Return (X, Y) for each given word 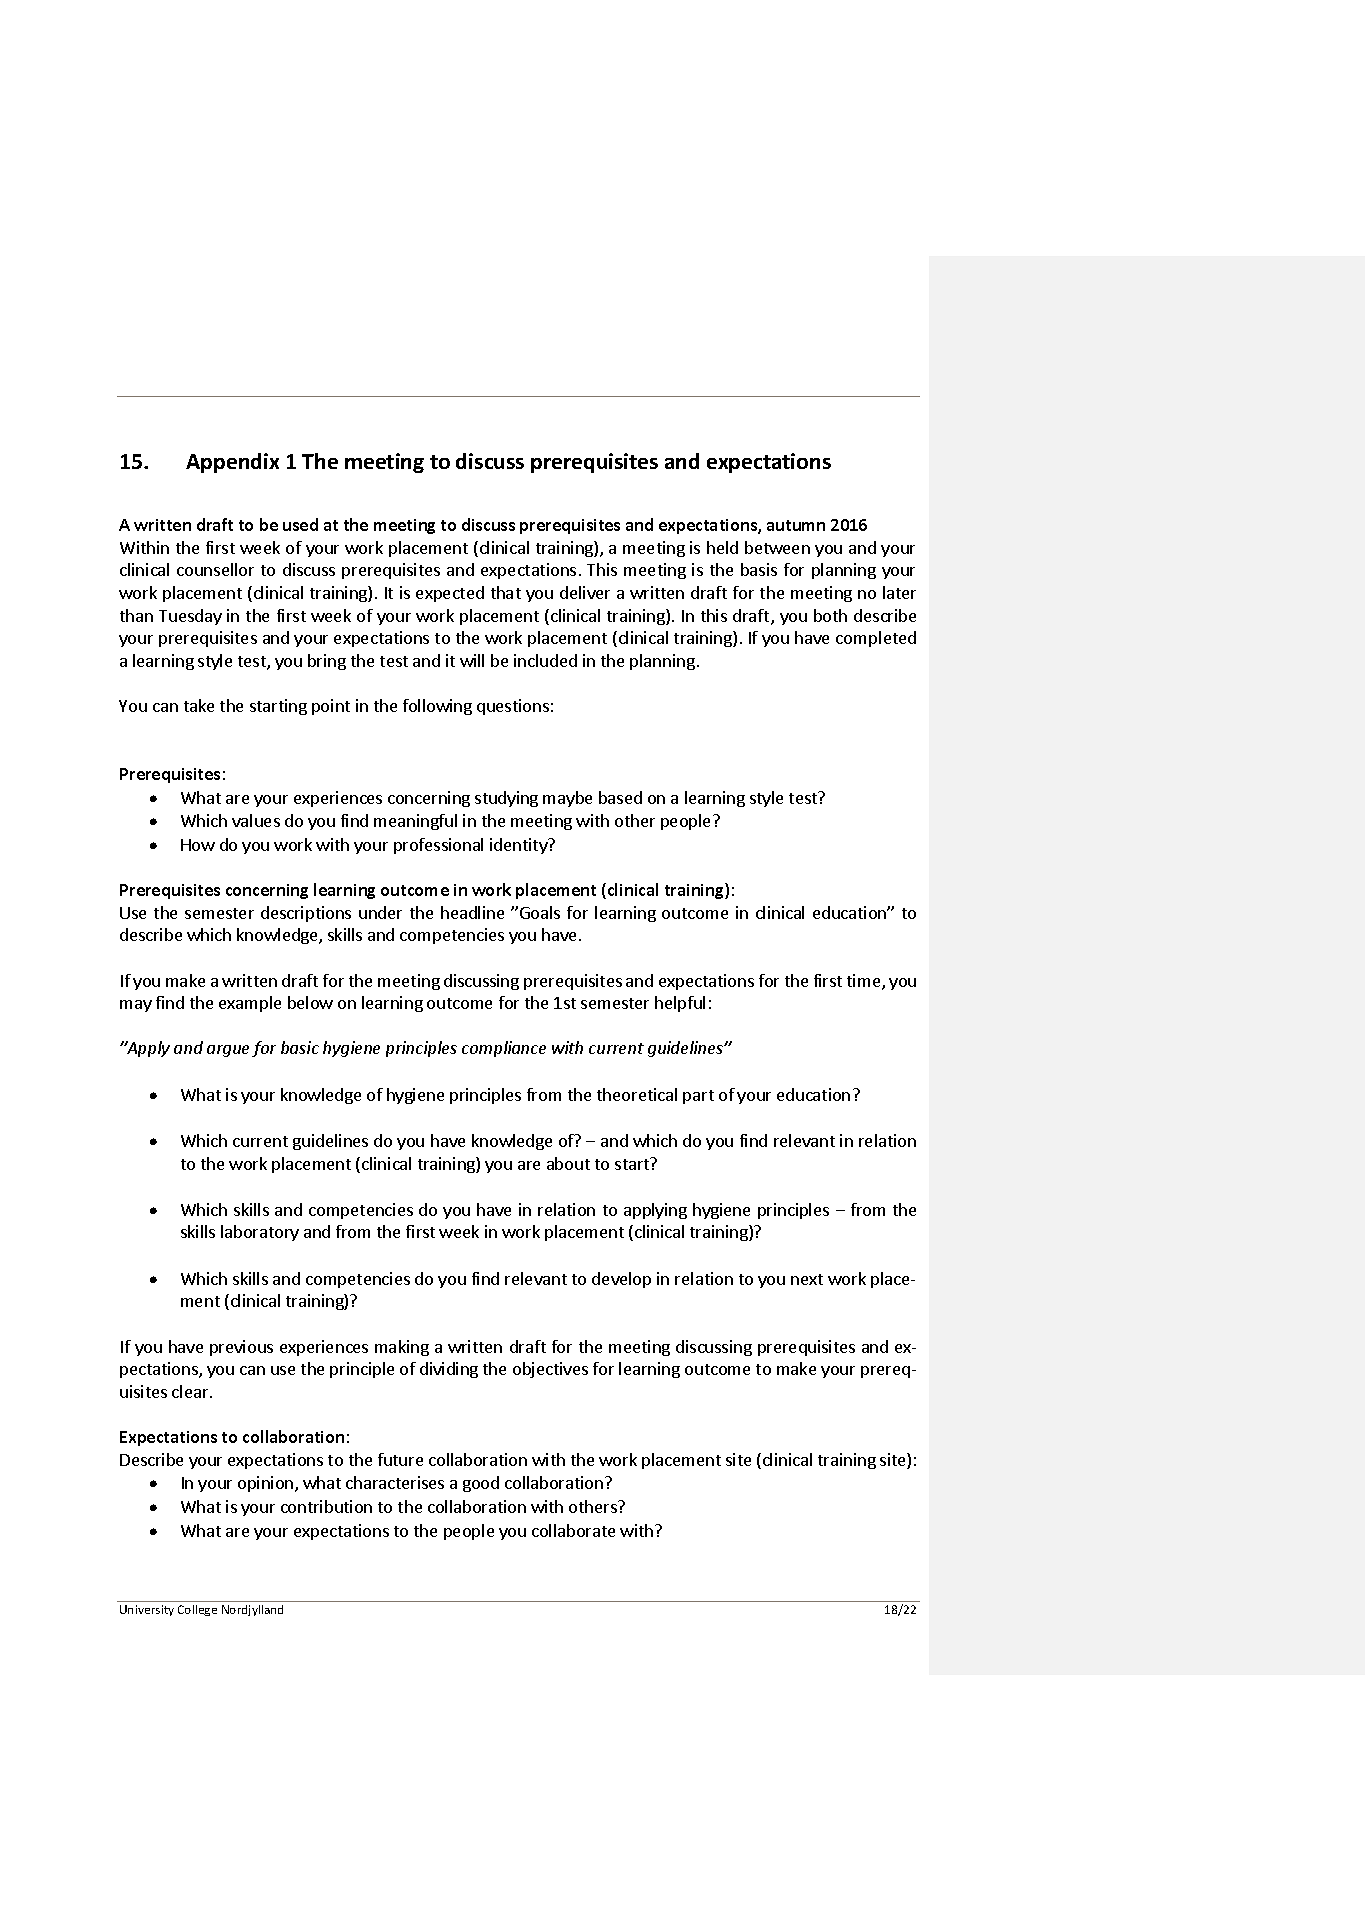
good (481, 1484)
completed (876, 639)
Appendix (232, 463)
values (256, 820)
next (807, 1279)
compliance (504, 1049)
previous (241, 1348)
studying (506, 799)
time (865, 982)
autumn (796, 525)
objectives (550, 1370)
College (197, 1610)
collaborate (573, 1530)
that (506, 592)
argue (228, 1051)
